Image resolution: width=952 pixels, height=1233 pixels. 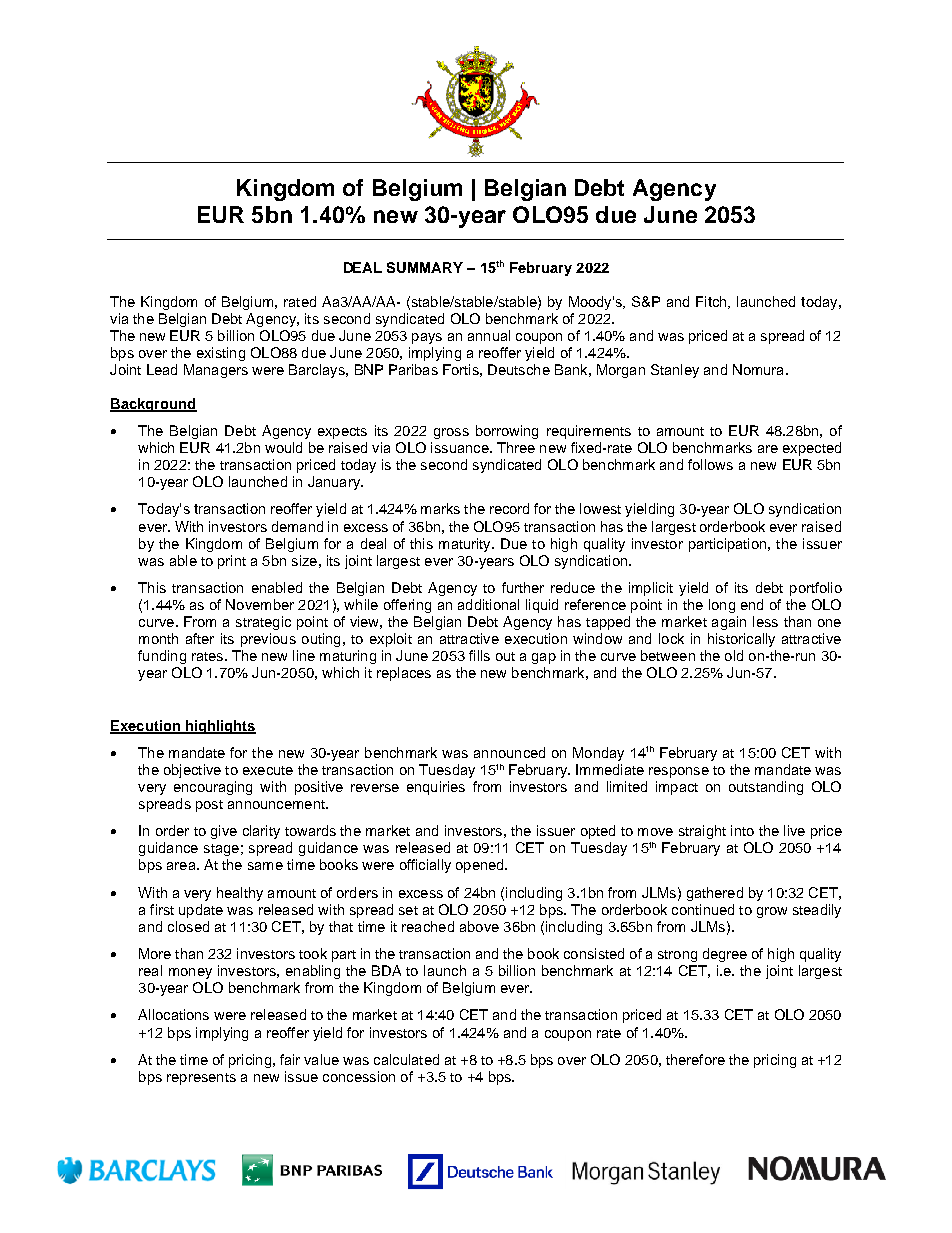 What do you see at coordinates (734, 655) in the document?
I see `old` at bounding box center [734, 655].
